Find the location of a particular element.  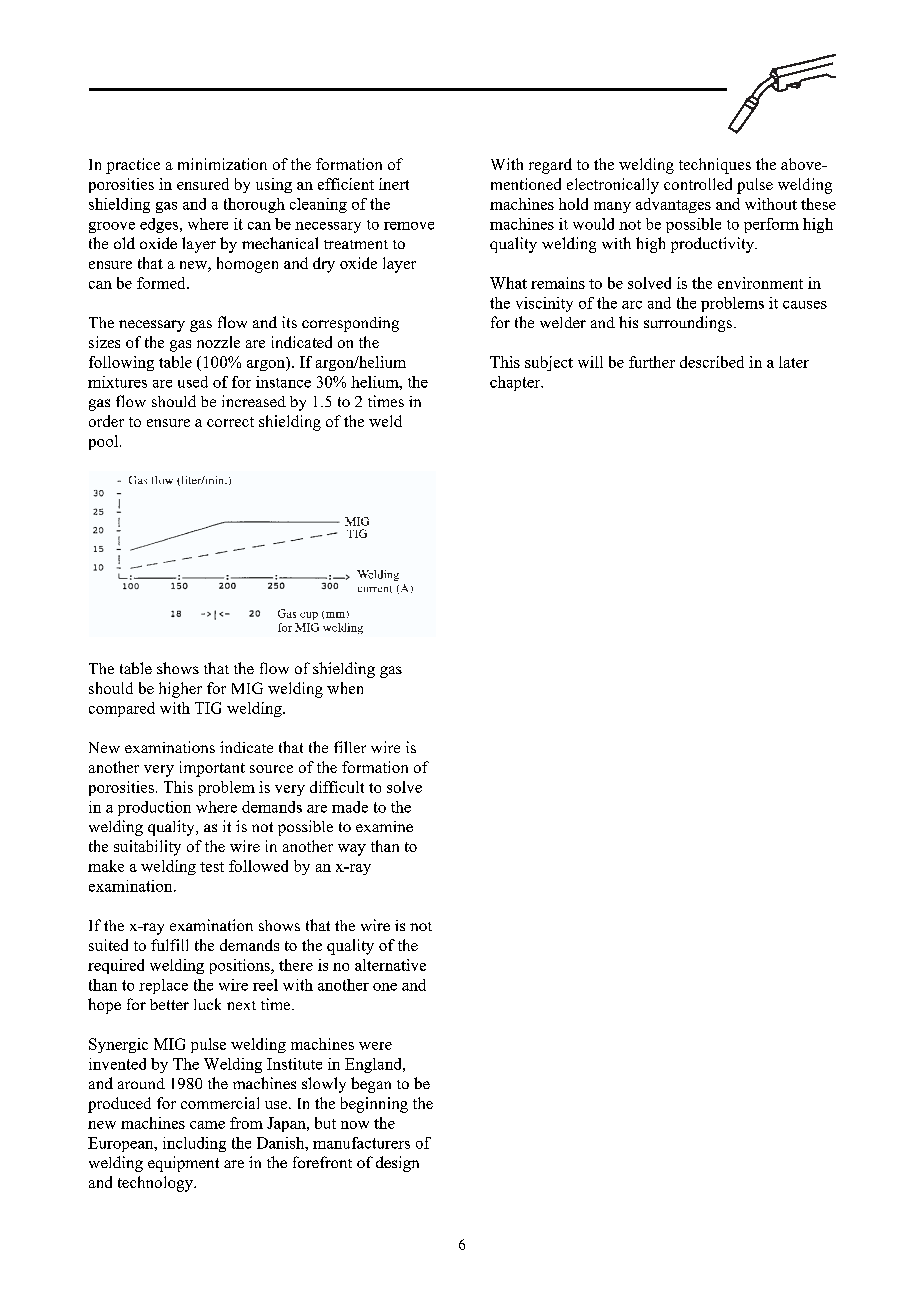

correct is located at coordinates (230, 422).
